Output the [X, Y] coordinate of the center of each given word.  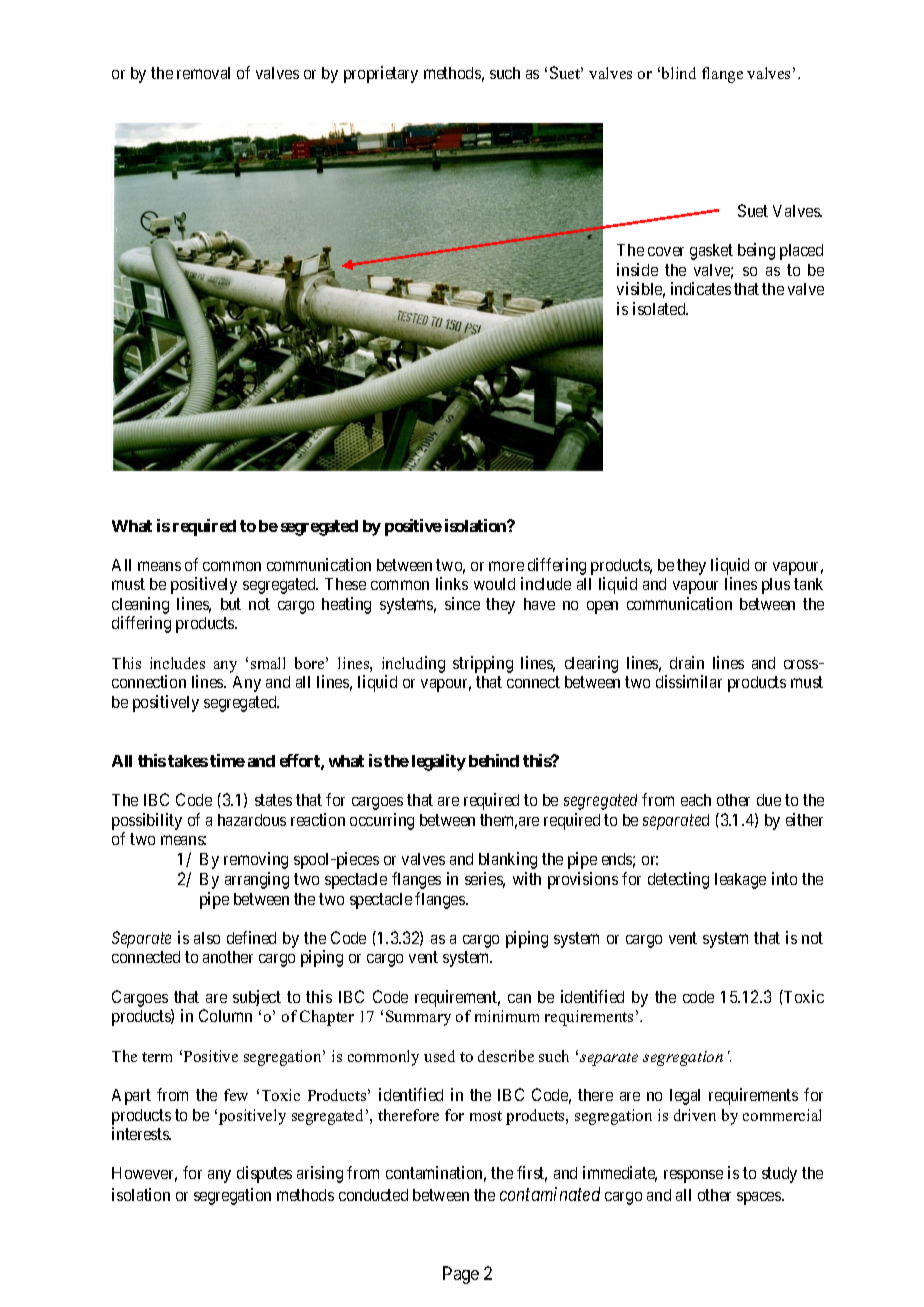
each [696, 800]
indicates [701, 288]
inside [637, 269]
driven [695, 1115]
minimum [507, 1016]
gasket [711, 252]
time [227, 760]
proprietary [381, 74]
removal [203, 73]
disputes [264, 1174]
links [452, 583]
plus [776, 586]
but [231, 604]
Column [225, 1015]
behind [494, 760]
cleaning [140, 605]
